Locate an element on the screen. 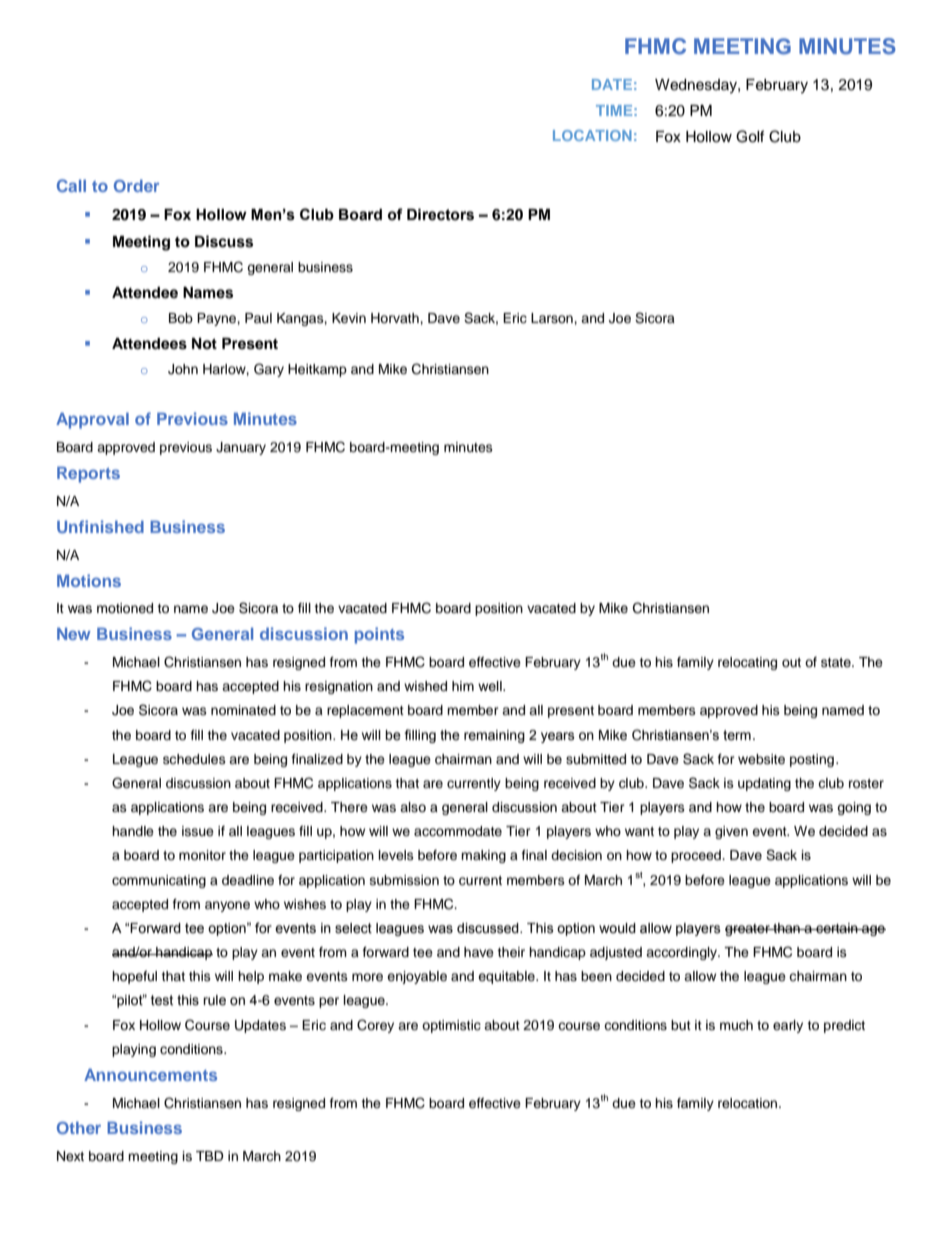 The image size is (952, 1233). Directors is located at coordinates (440, 215).
